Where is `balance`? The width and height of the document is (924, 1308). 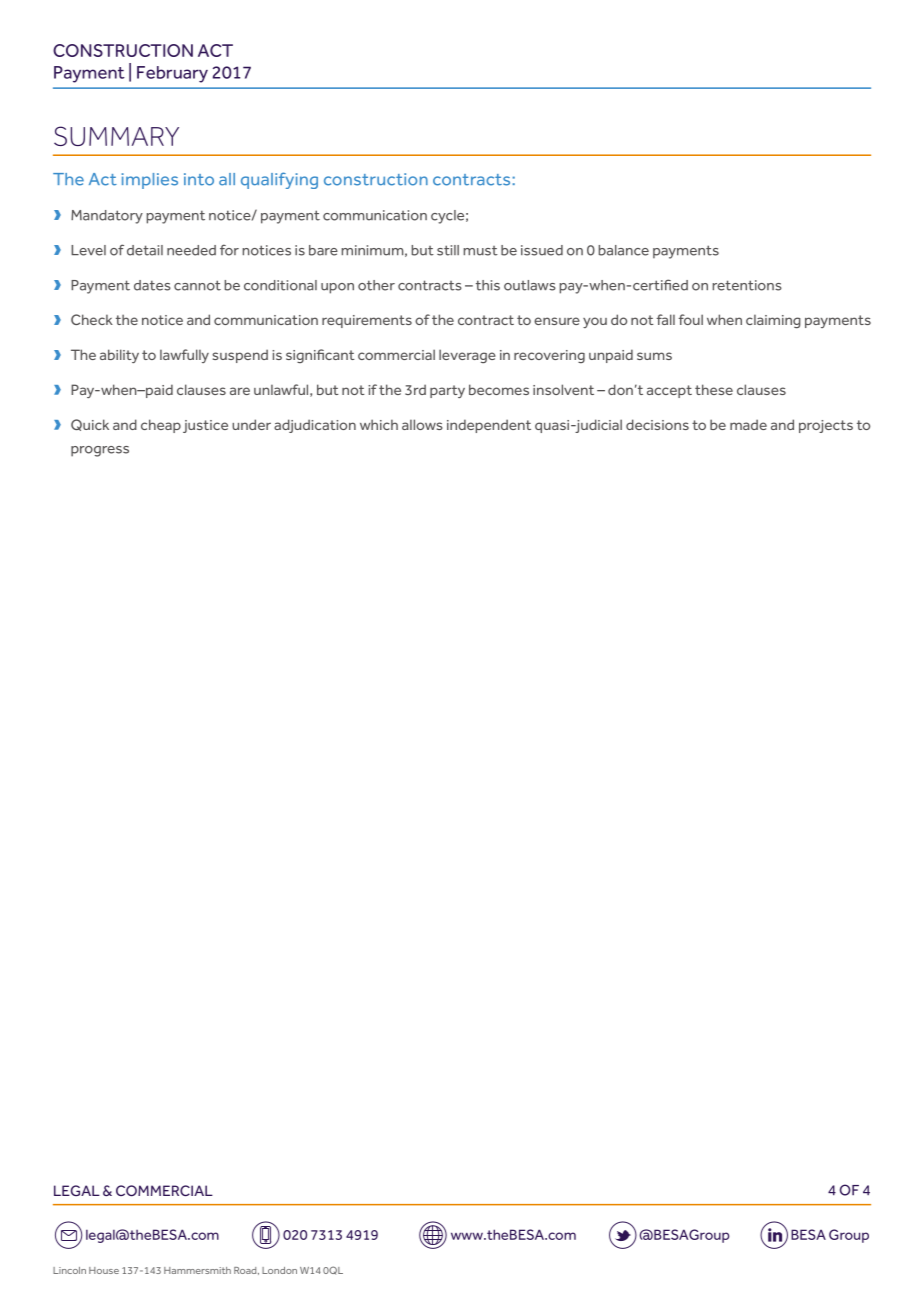
balance is located at coordinates (623, 250).
